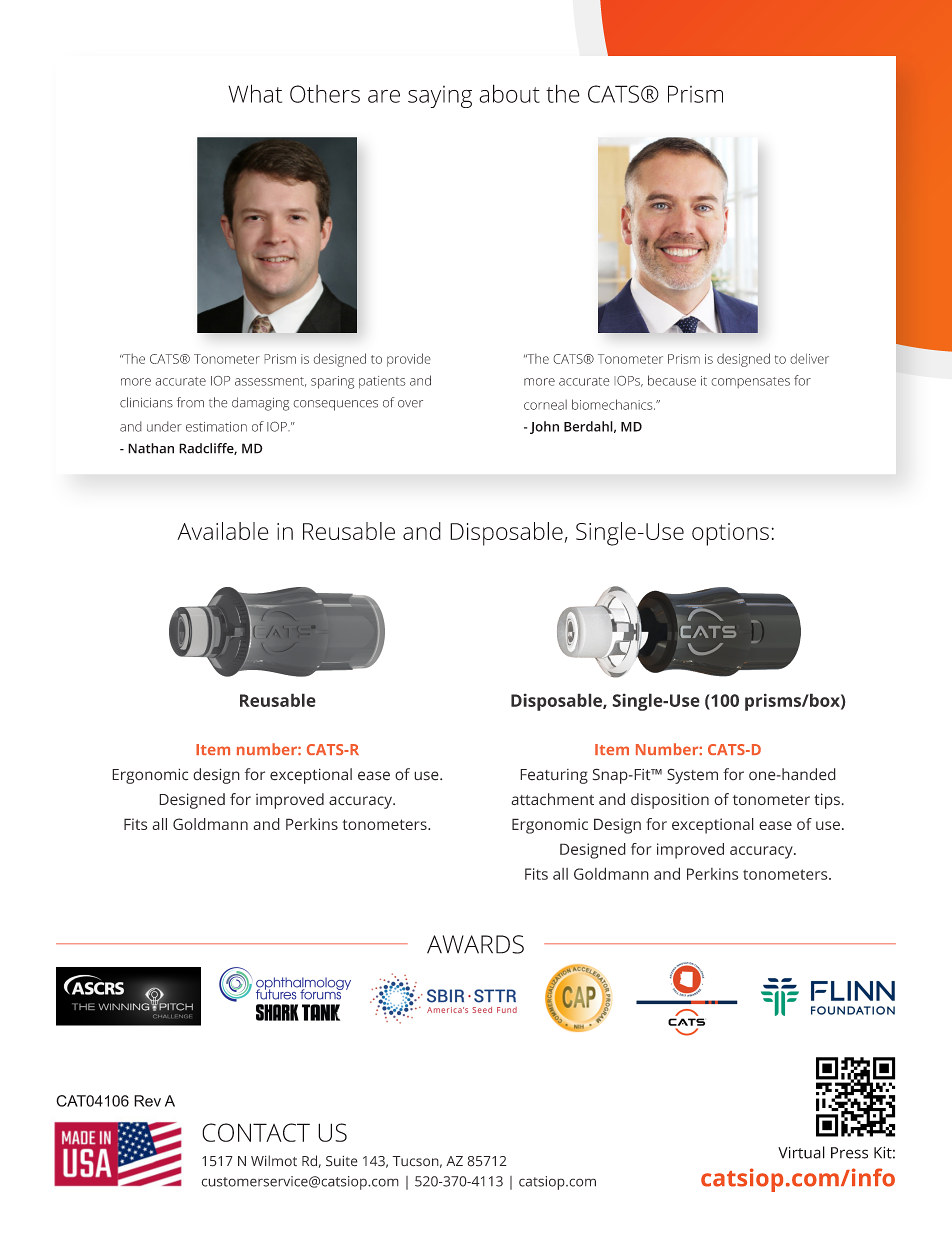 This screenshot has width=952, height=1233. Describe the element at coordinates (809, 358) in the screenshot. I see `deliver` at that location.
